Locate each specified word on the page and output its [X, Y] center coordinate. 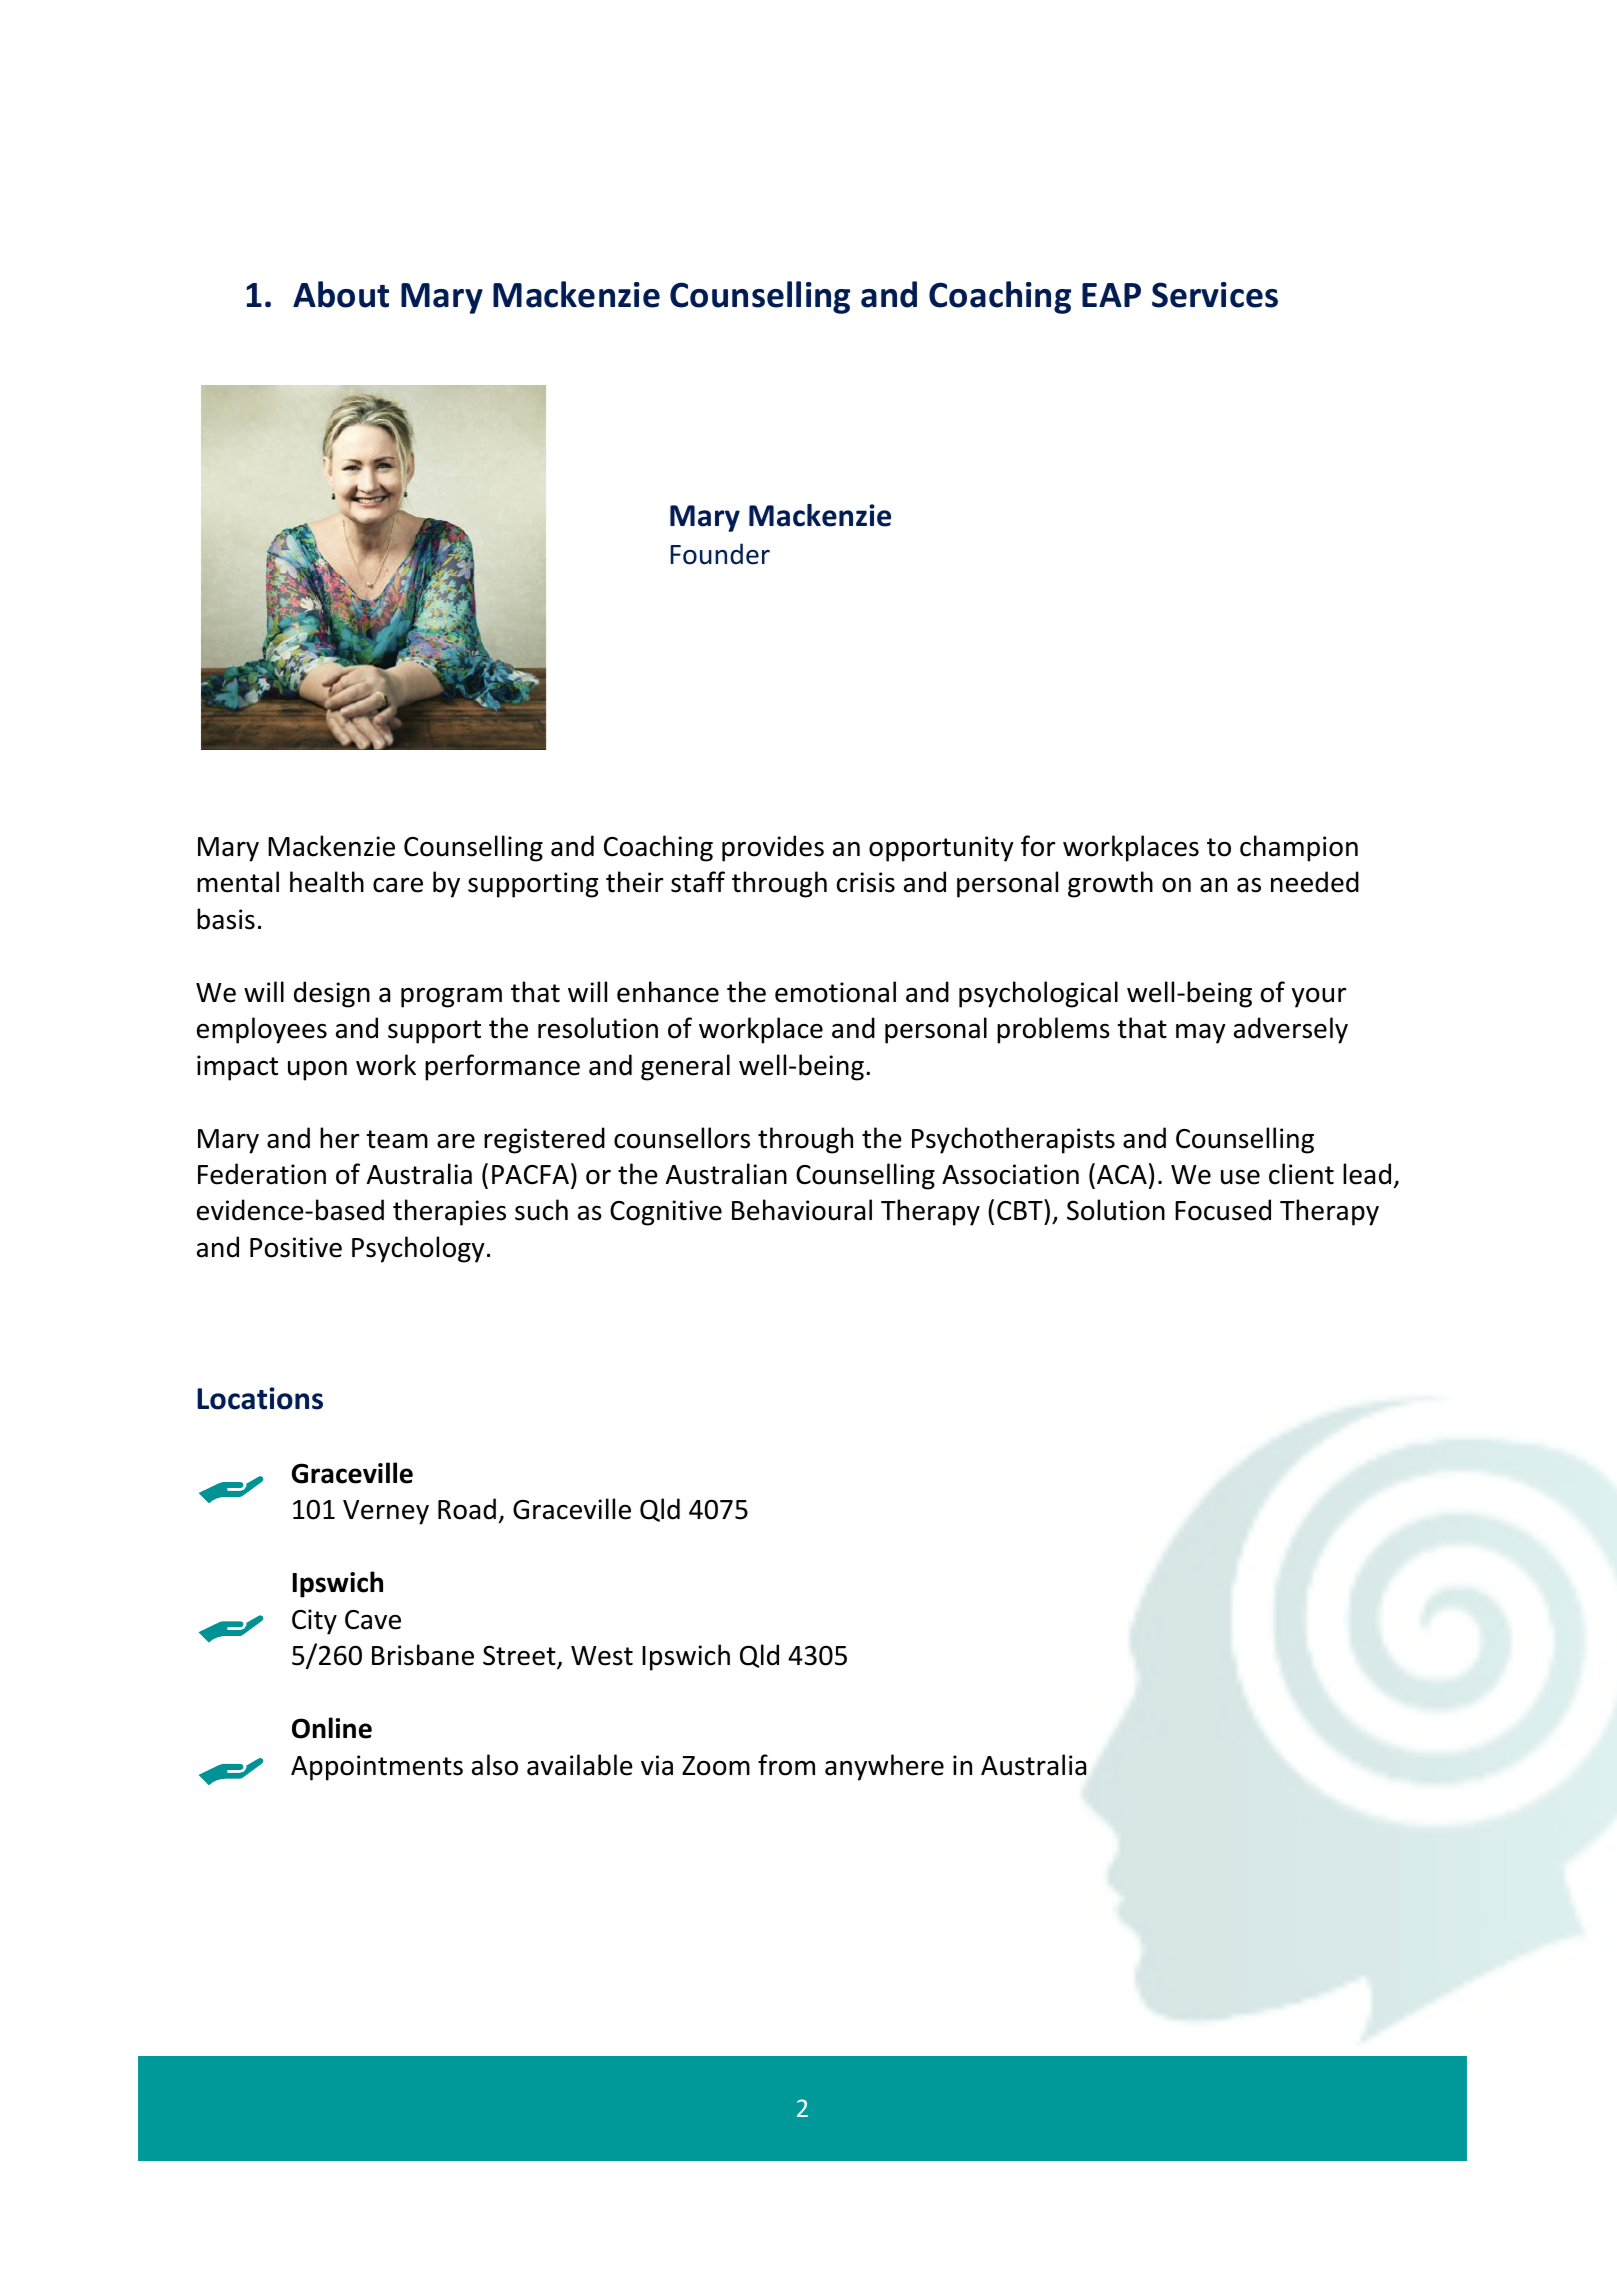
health [327, 882]
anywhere [884, 1767]
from [786, 1765]
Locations [260, 1398]
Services [1215, 295]
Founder [720, 554]
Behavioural [802, 1210]
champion [1299, 848]
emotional [835, 992]
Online [332, 1728]
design [332, 994]
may [1201, 1034]
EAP [1111, 295]
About [341, 294]
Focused [1223, 1210]
